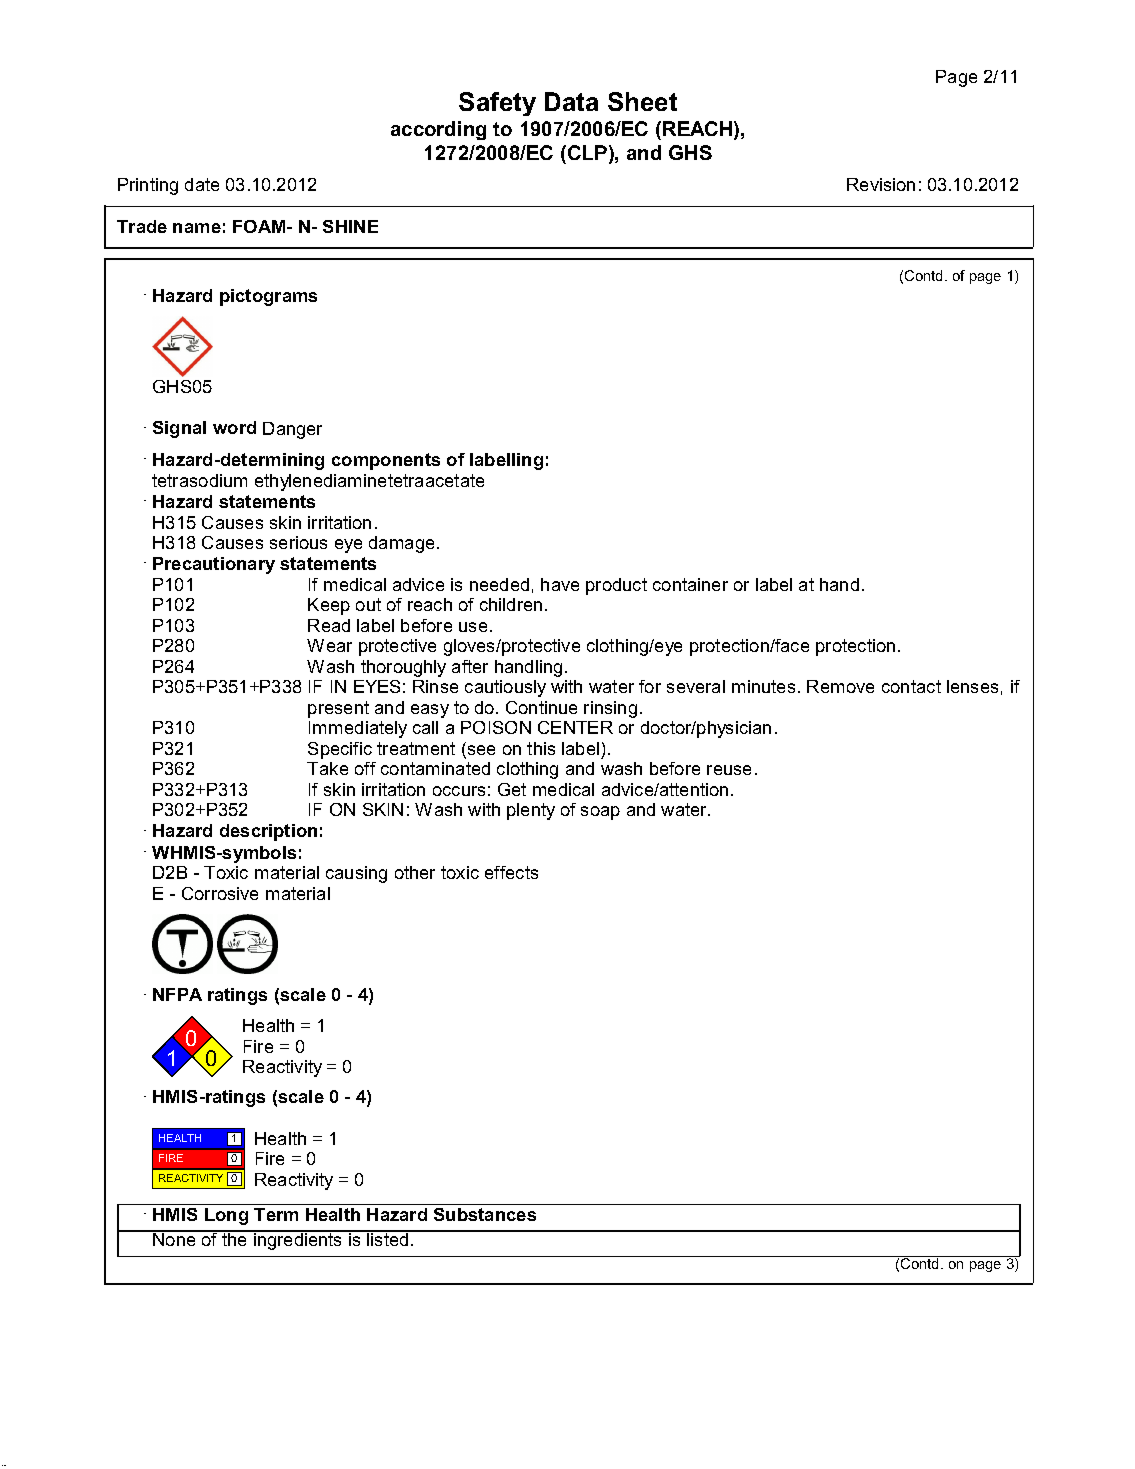  Describe the element at coordinates (226, 1216) in the screenshot. I see `Long` at that location.
